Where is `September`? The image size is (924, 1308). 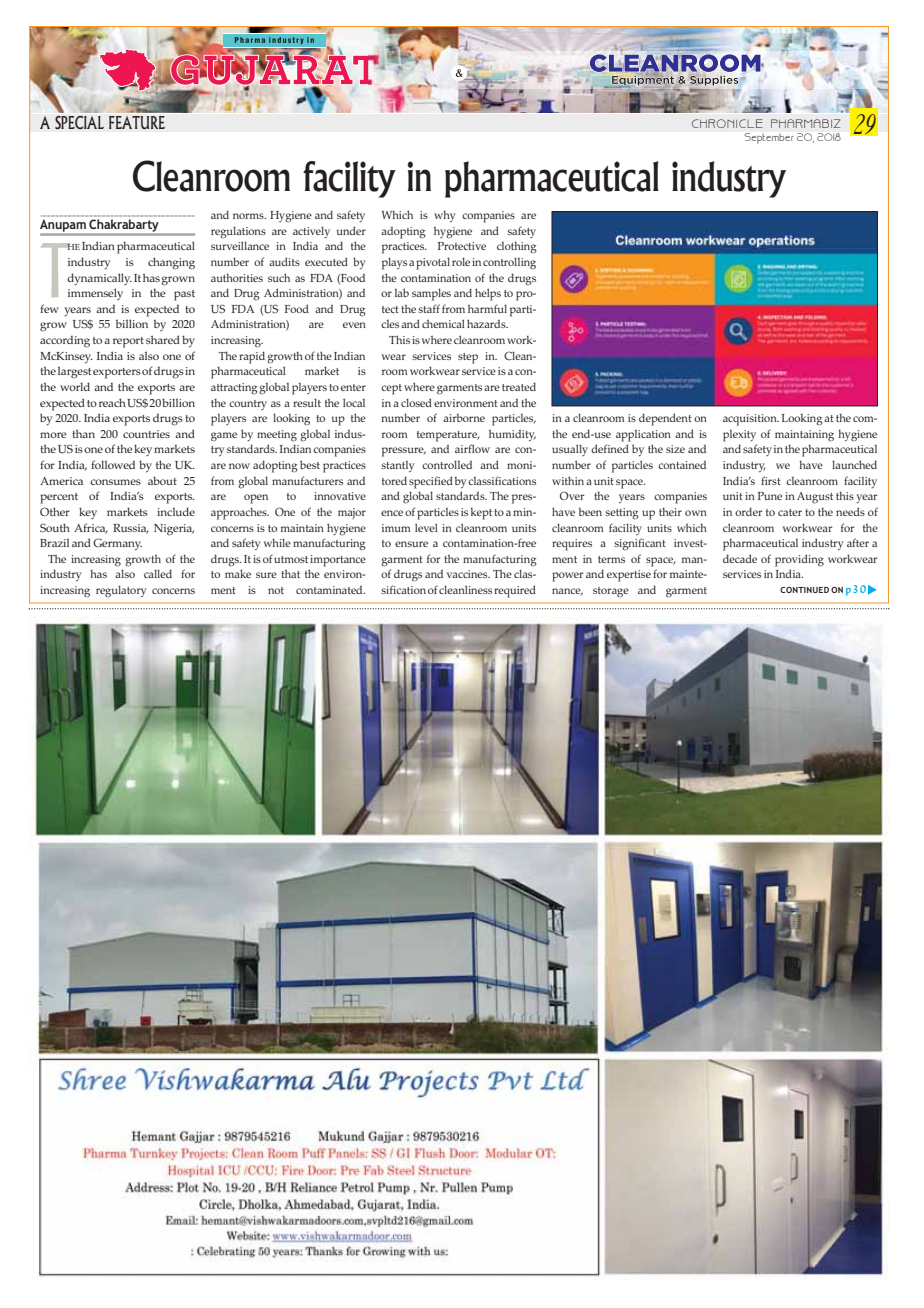
September is located at coordinates (769, 138).
